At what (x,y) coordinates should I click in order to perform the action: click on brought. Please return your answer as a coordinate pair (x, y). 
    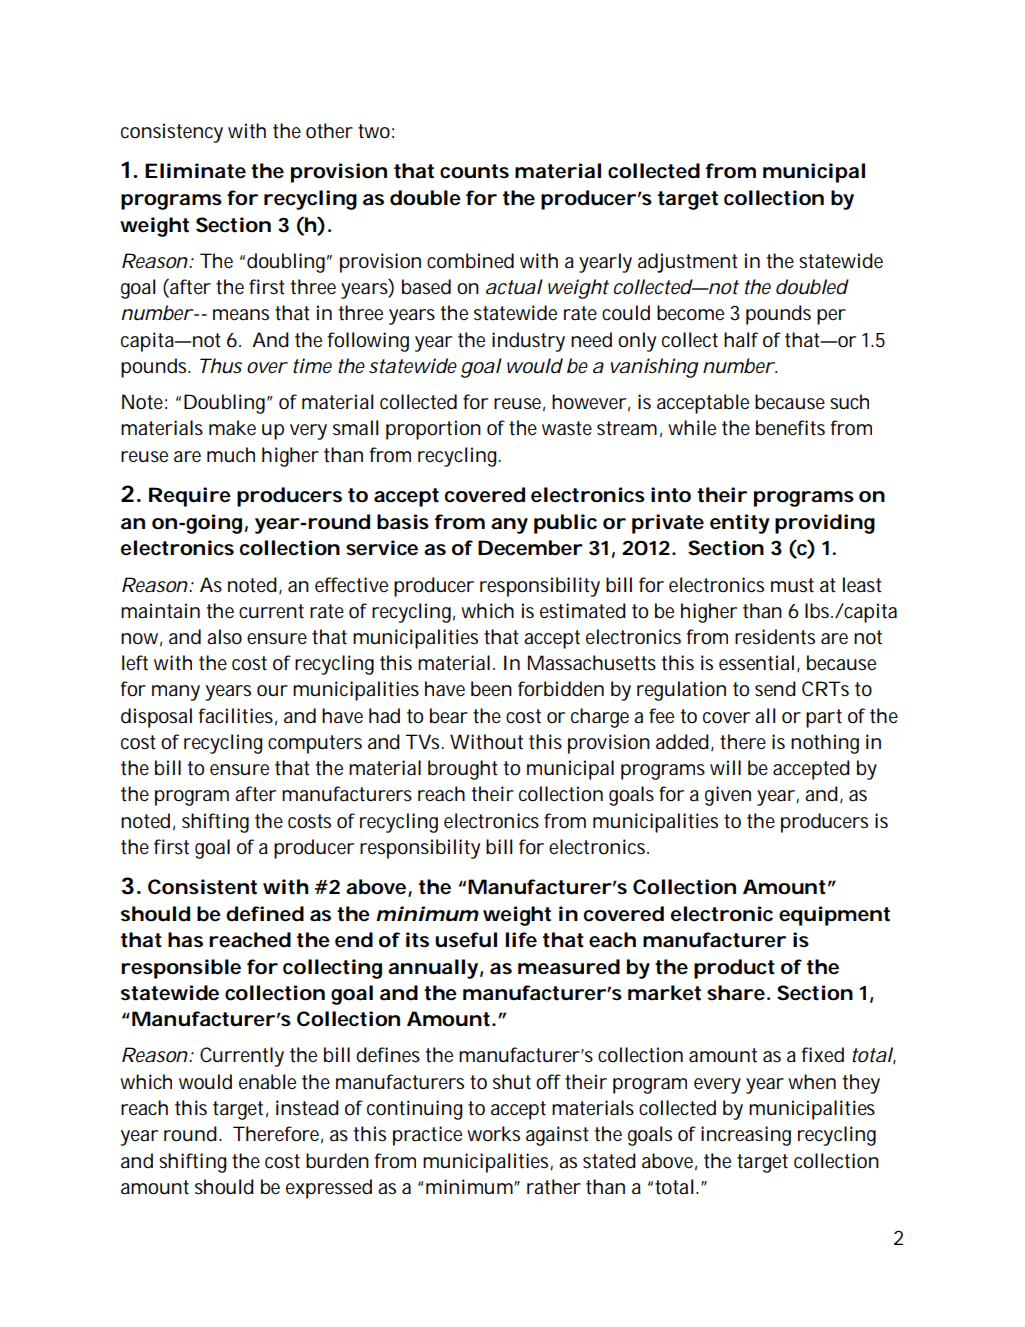
    Looking at the image, I should click on (463, 770).
